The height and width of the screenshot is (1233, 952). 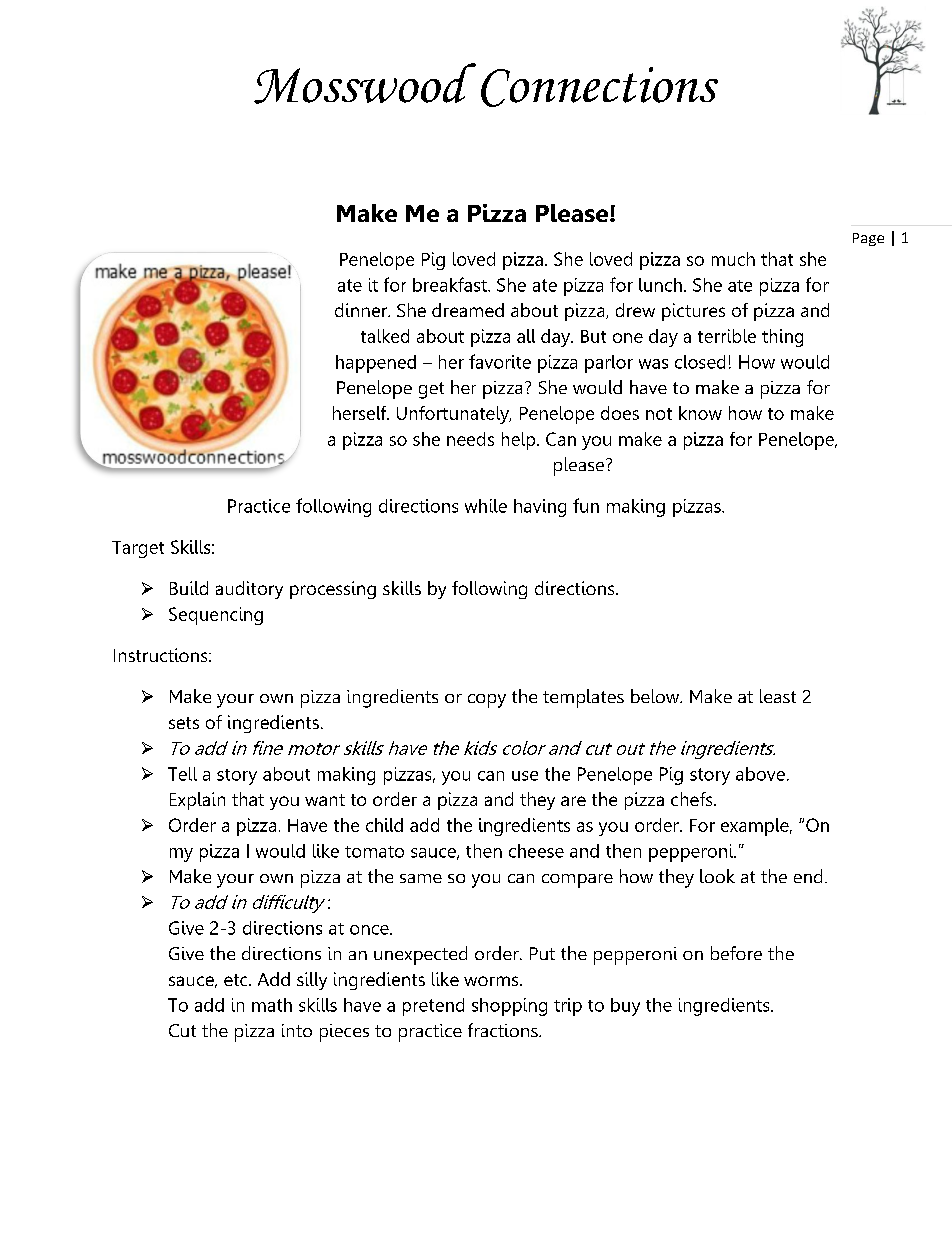 What do you see at coordinates (362, 310) in the screenshot?
I see `dinner` at bounding box center [362, 310].
